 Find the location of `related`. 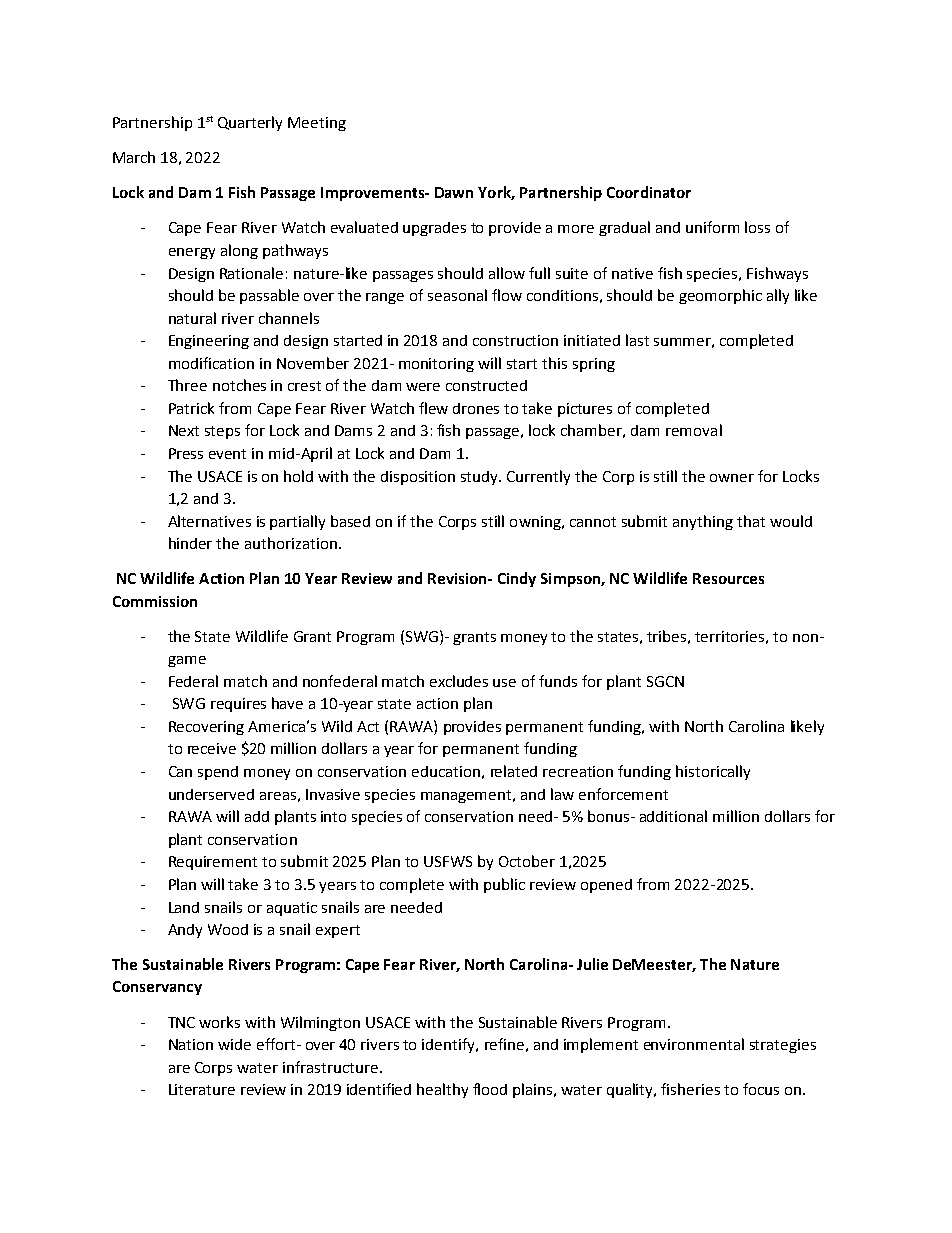

related is located at coordinates (514, 771).
